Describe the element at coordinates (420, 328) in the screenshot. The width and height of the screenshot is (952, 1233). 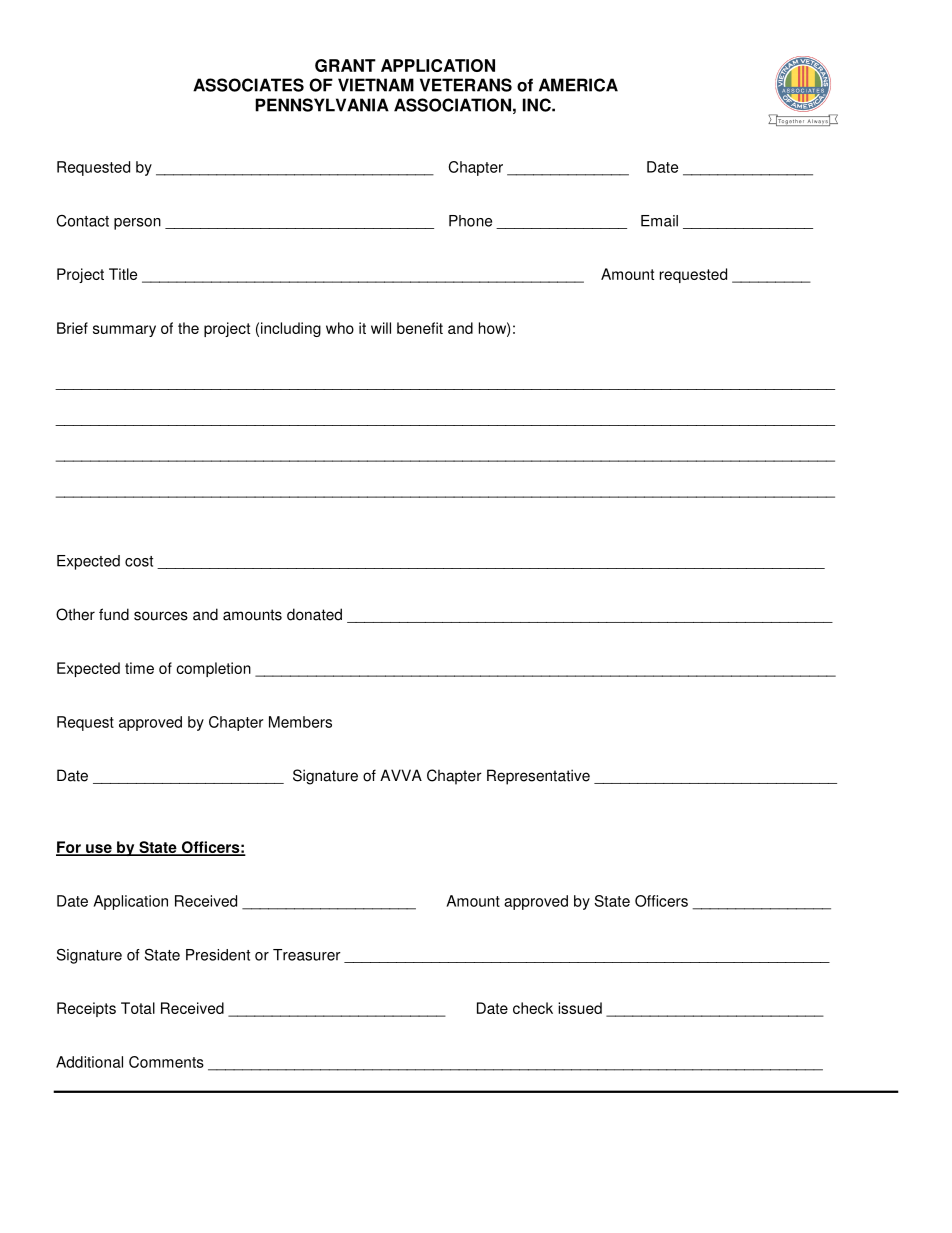
I see `benefit` at that location.
